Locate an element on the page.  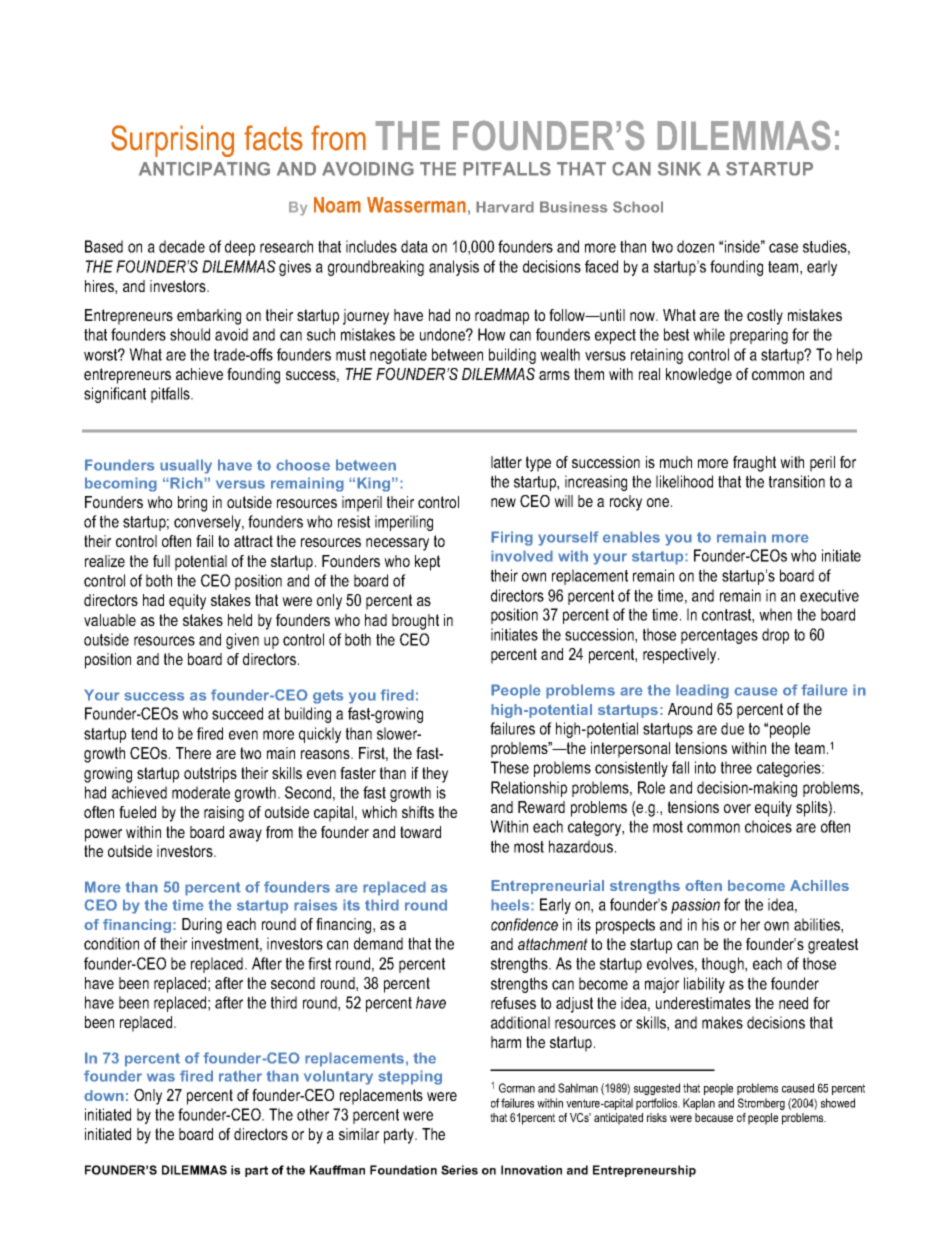
Stromberg is located at coordinates (761, 1104).
